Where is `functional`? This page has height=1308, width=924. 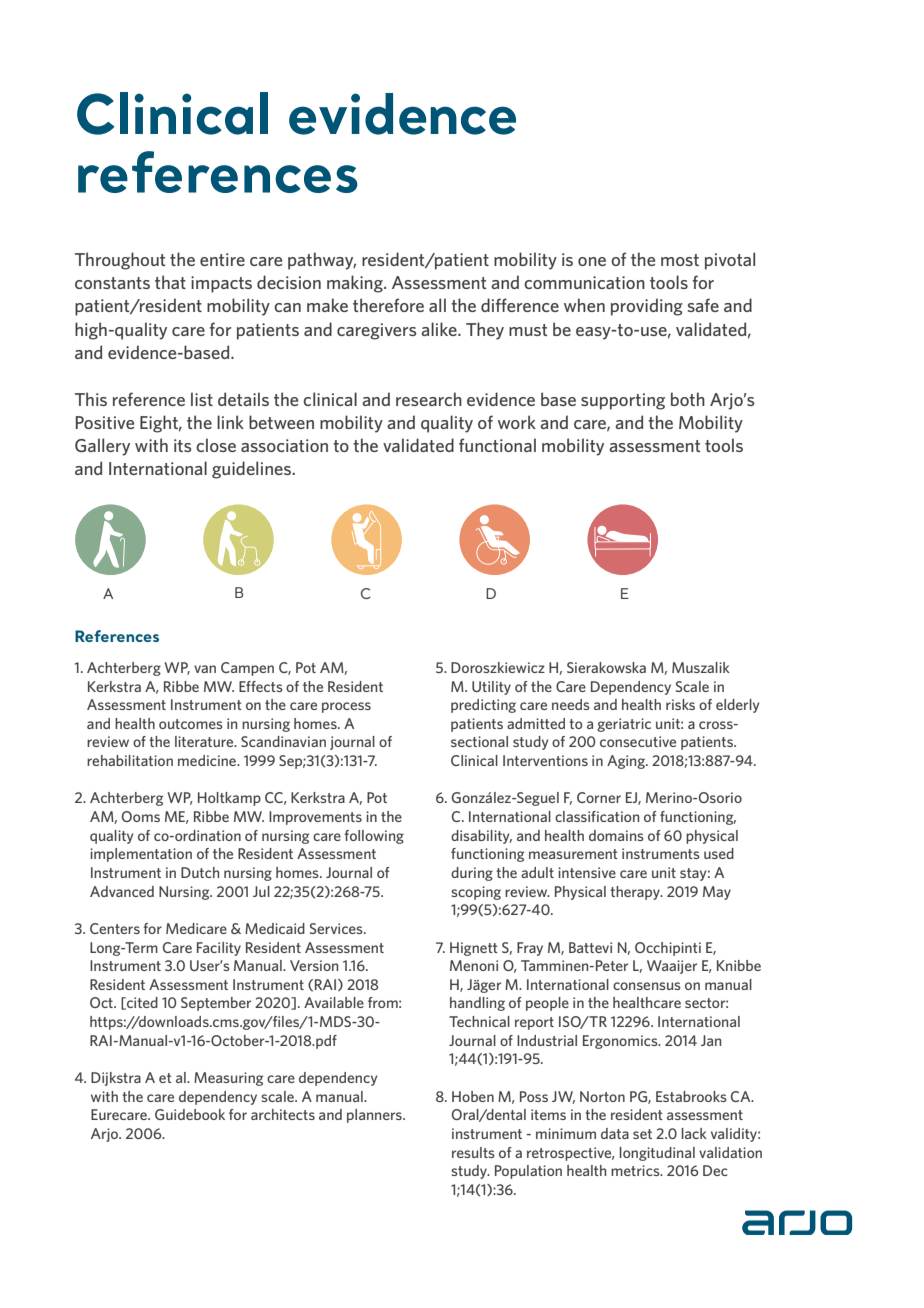
functional is located at coordinates (497, 445).
